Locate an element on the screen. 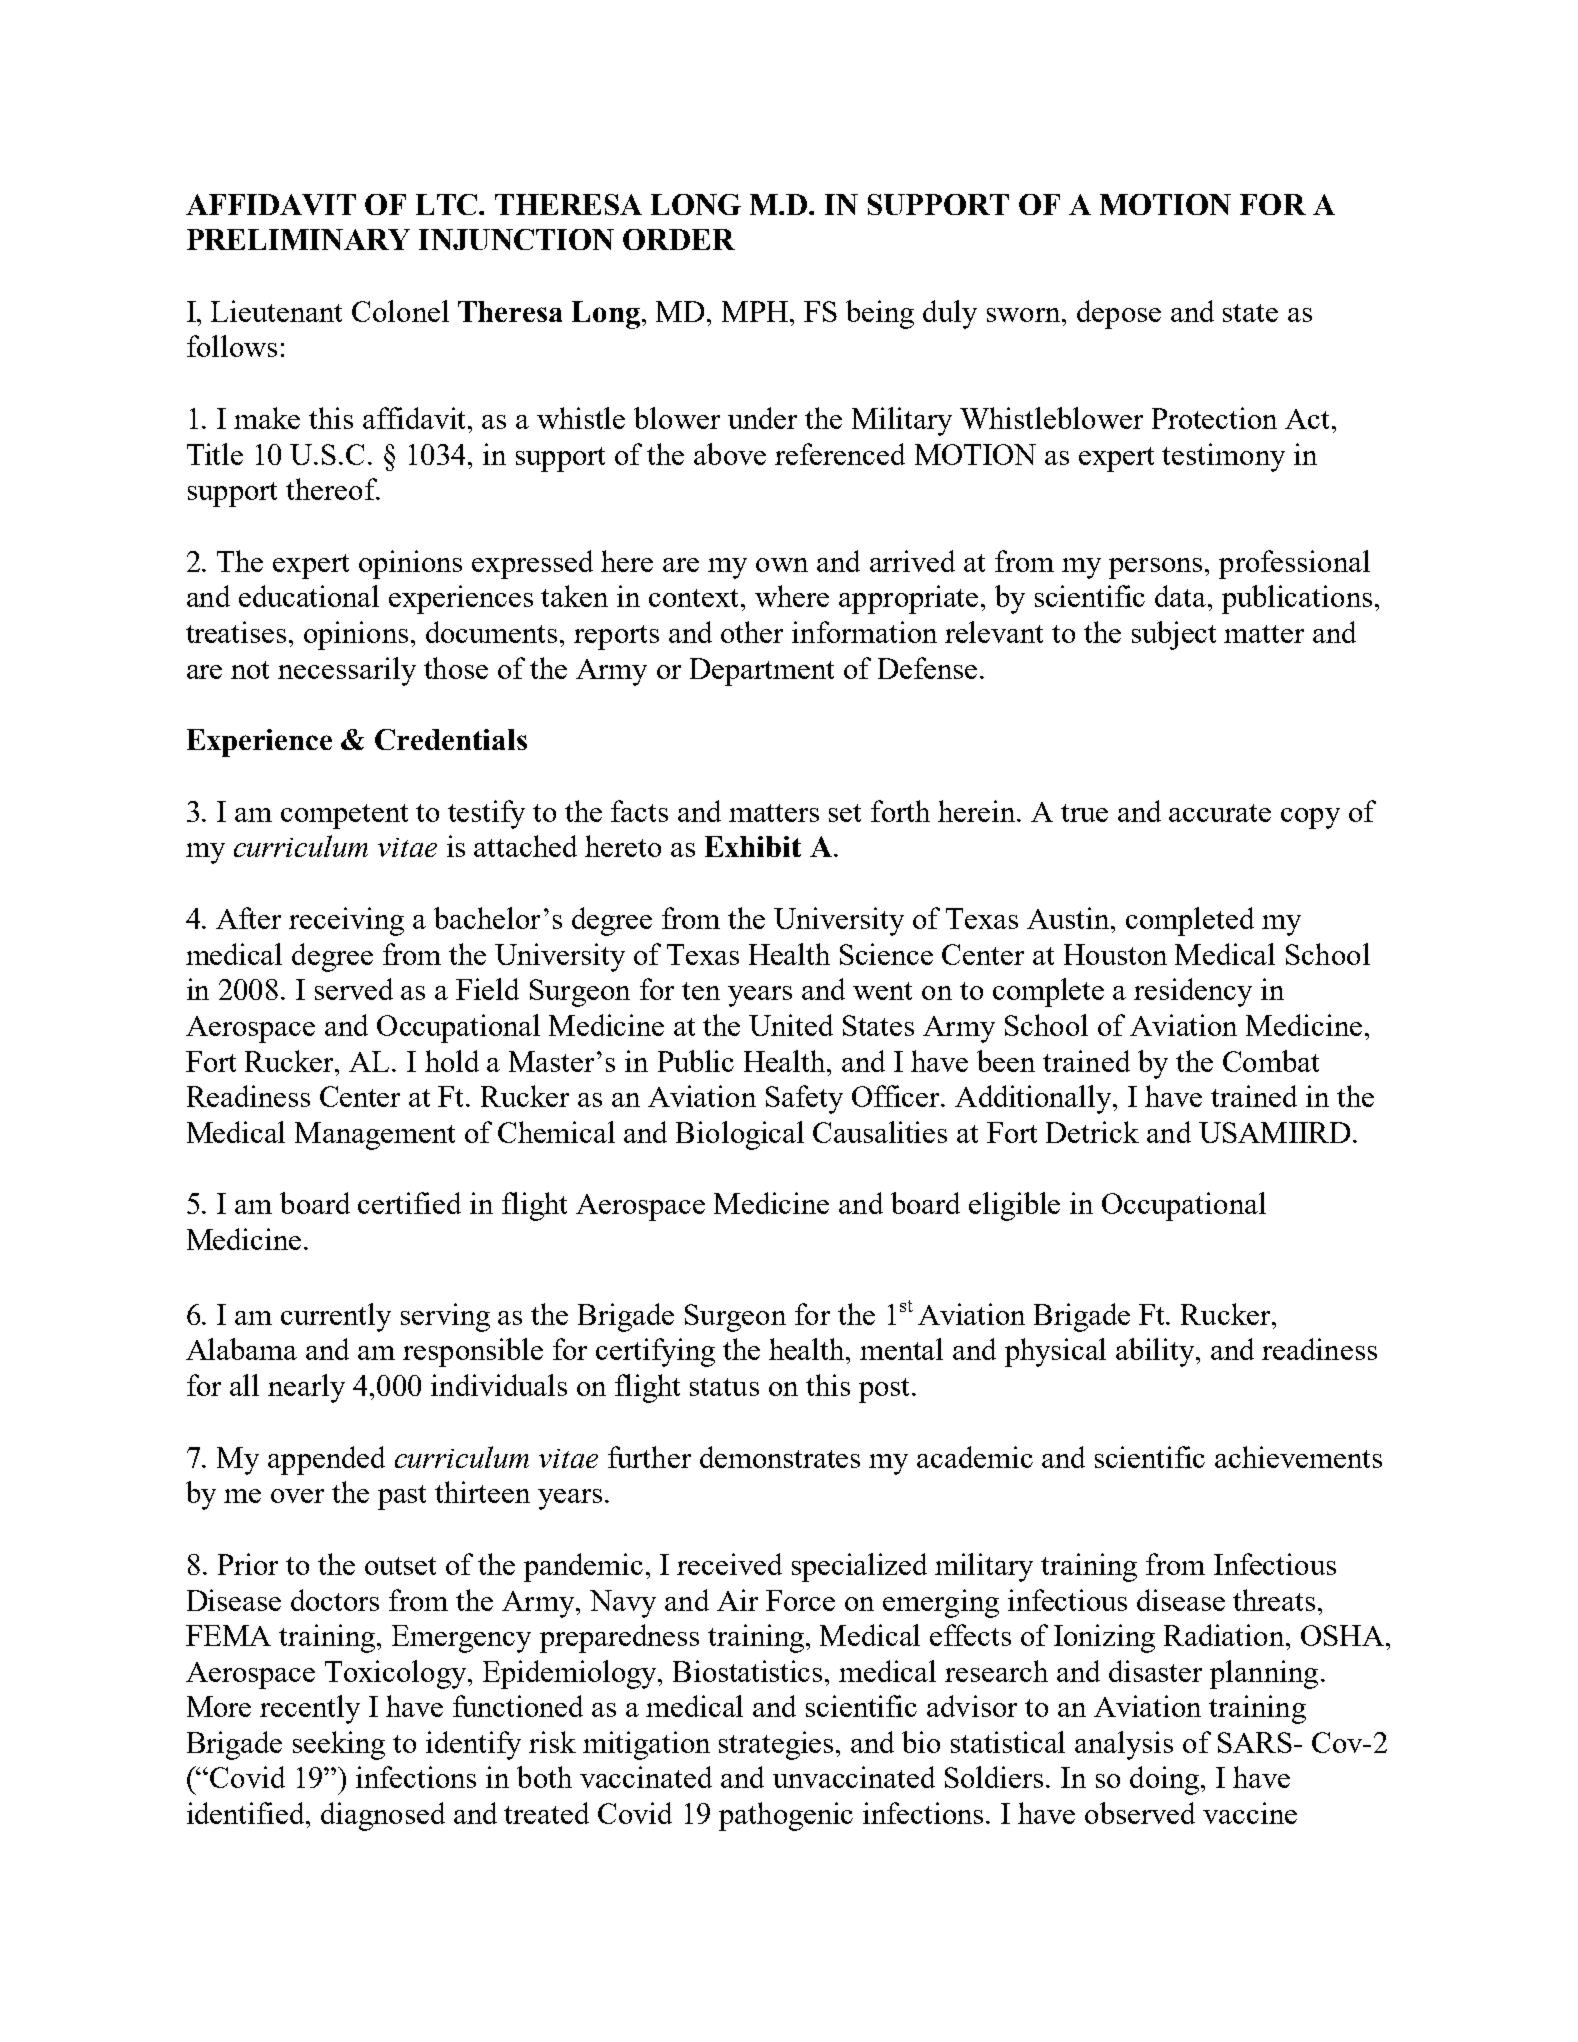 The height and width of the screenshot is (2042, 1578). seeking is located at coordinates (339, 1745).
